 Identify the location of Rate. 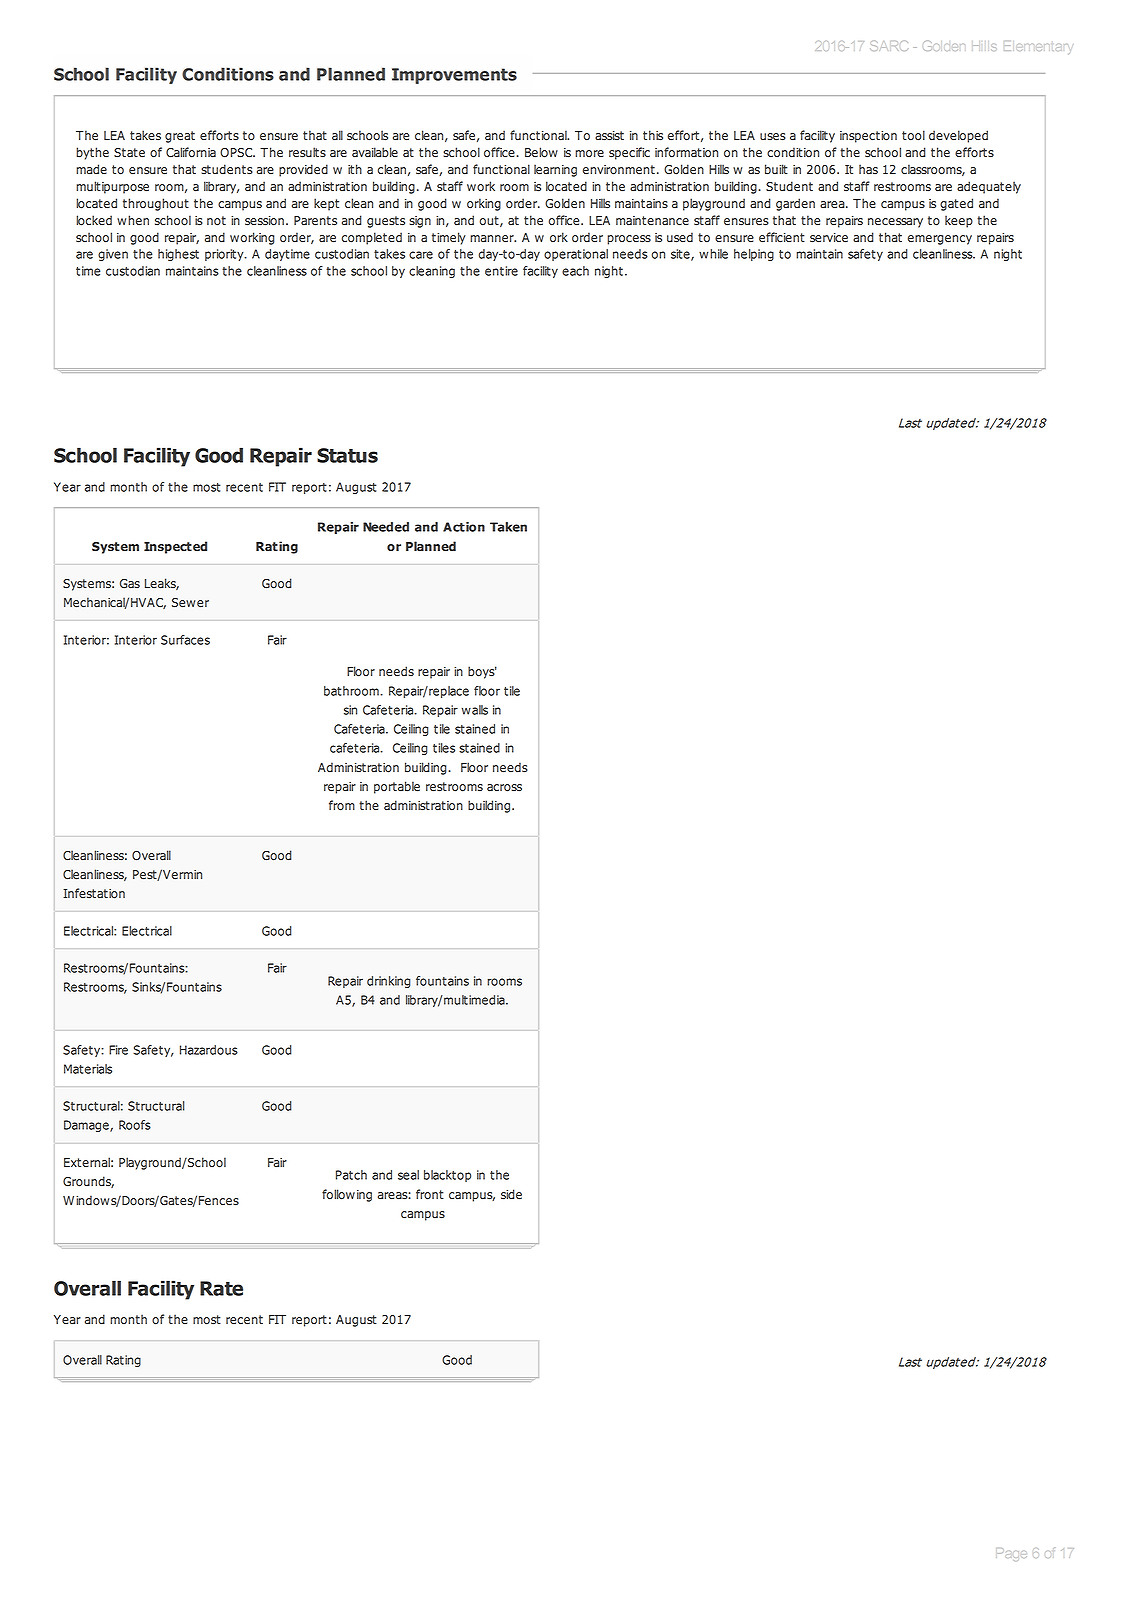
(221, 1288).
